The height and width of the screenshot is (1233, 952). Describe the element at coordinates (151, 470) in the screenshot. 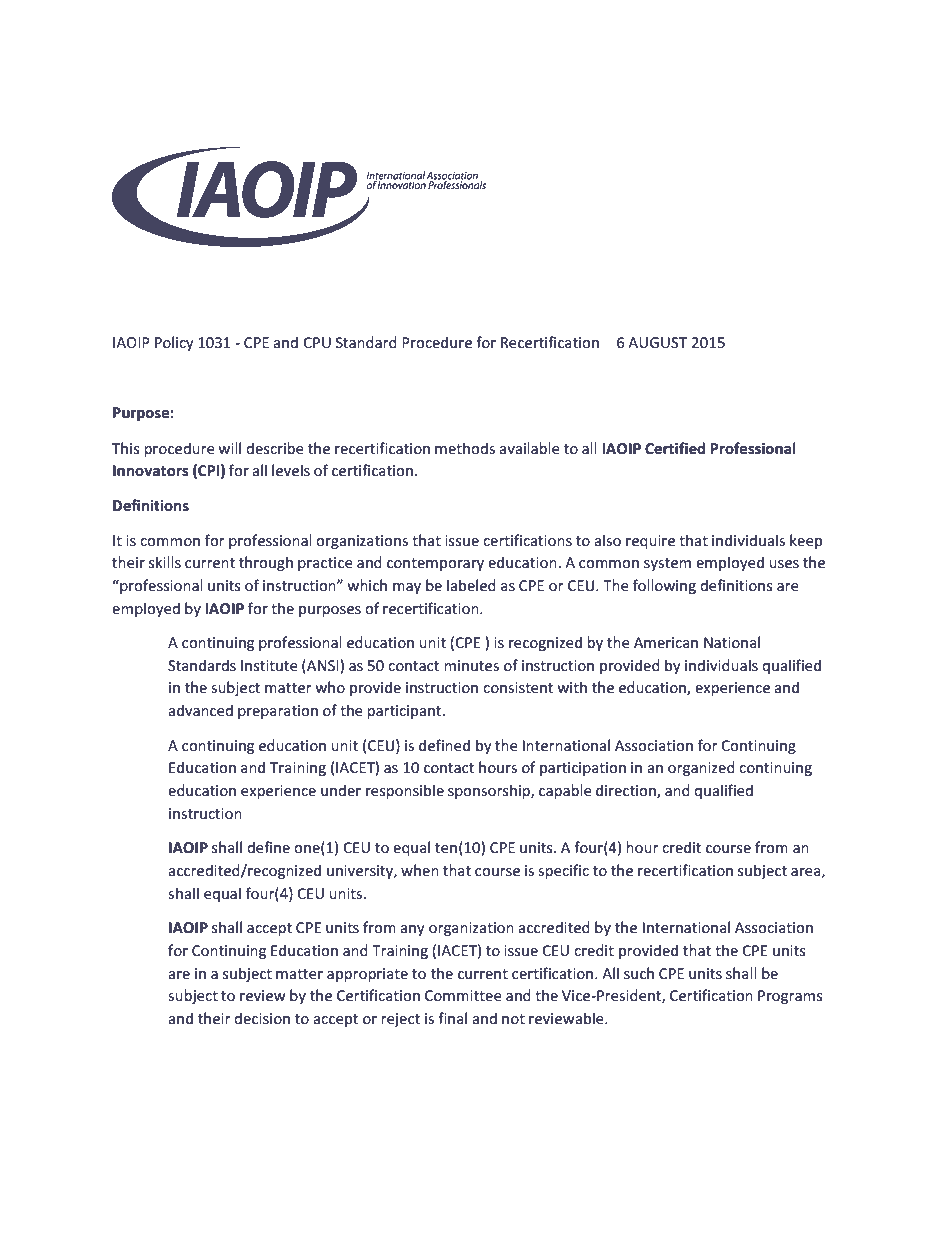

I see `Innovators` at that location.
